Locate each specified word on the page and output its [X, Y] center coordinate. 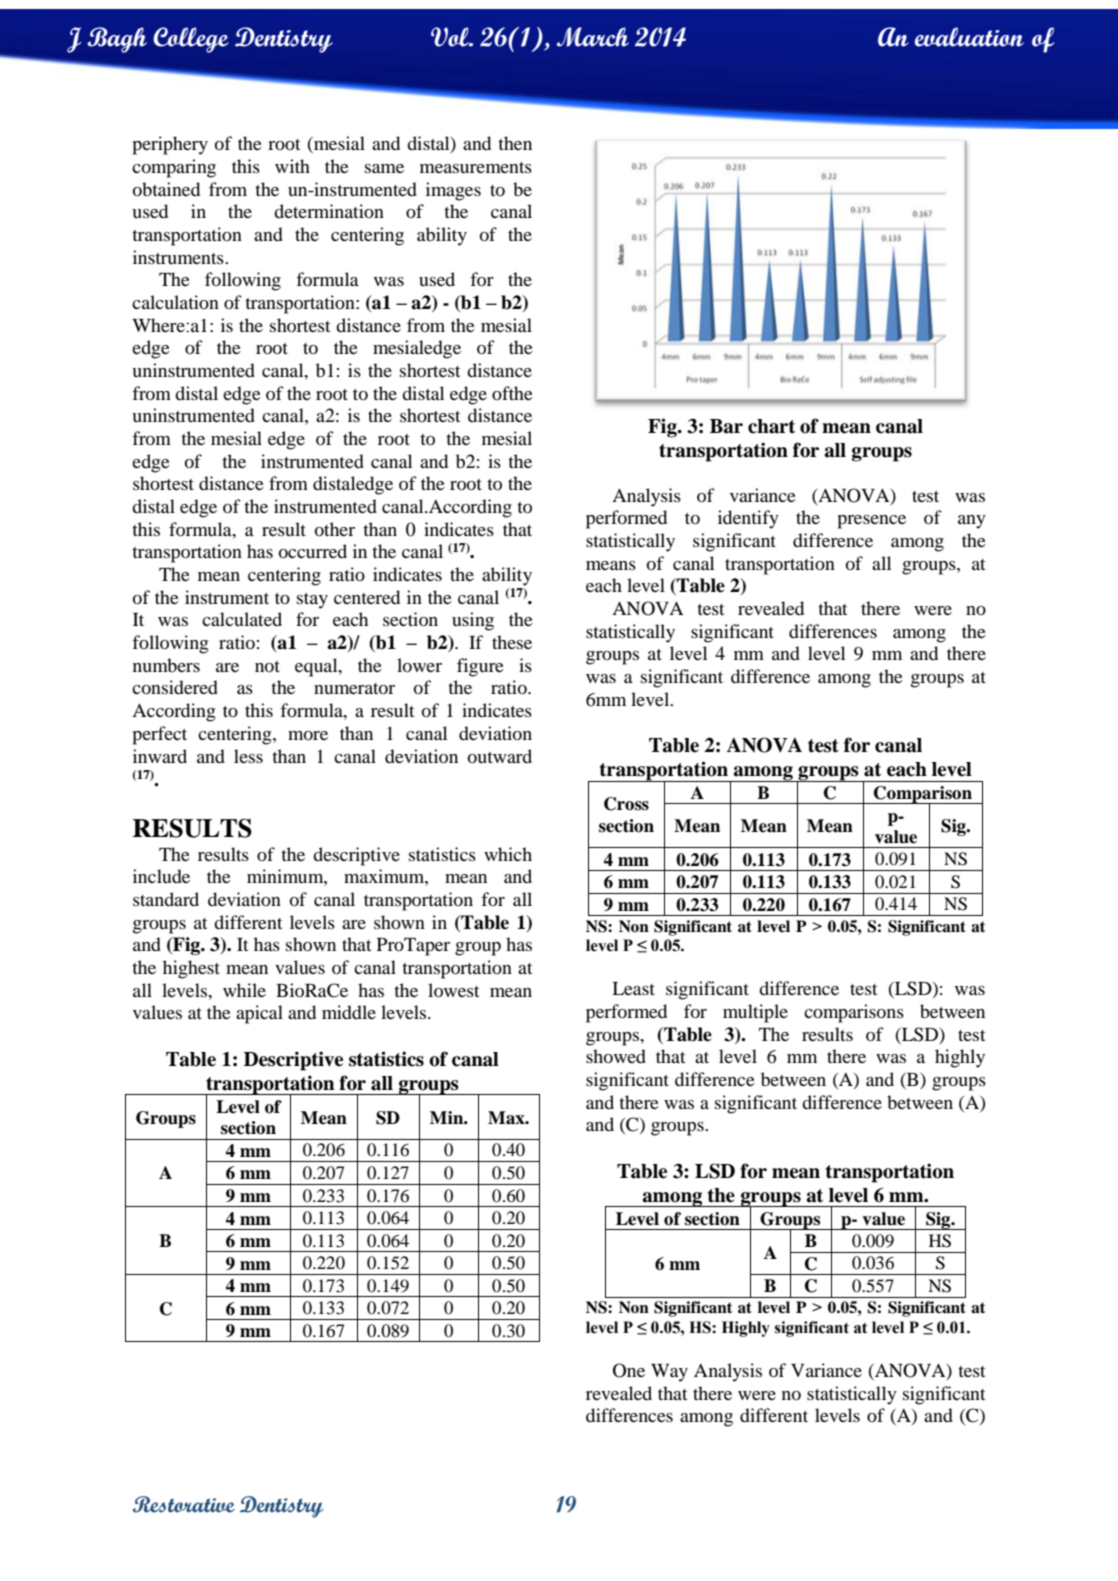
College [191, 40]
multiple [755, 1013]
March [593, 37]
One [629, 1370]
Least [633, 988]
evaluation [969, 37]
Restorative [184, 1504]
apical [259, 1014]
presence [871, 522]
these [512, 642]
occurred [312, 551]
